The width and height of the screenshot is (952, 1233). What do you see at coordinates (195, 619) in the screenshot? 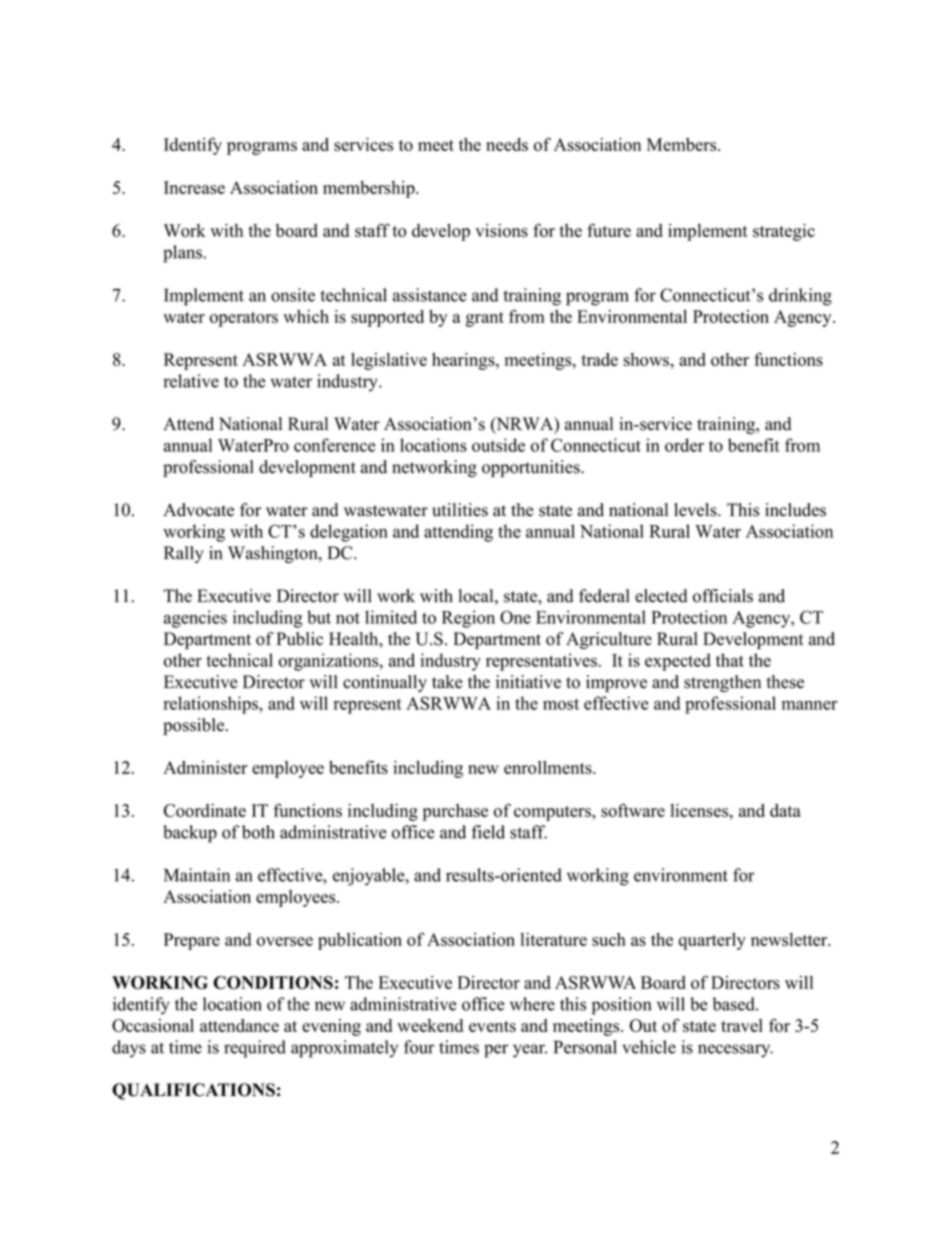
I see `agencies` at bounding box center [195, 619].
